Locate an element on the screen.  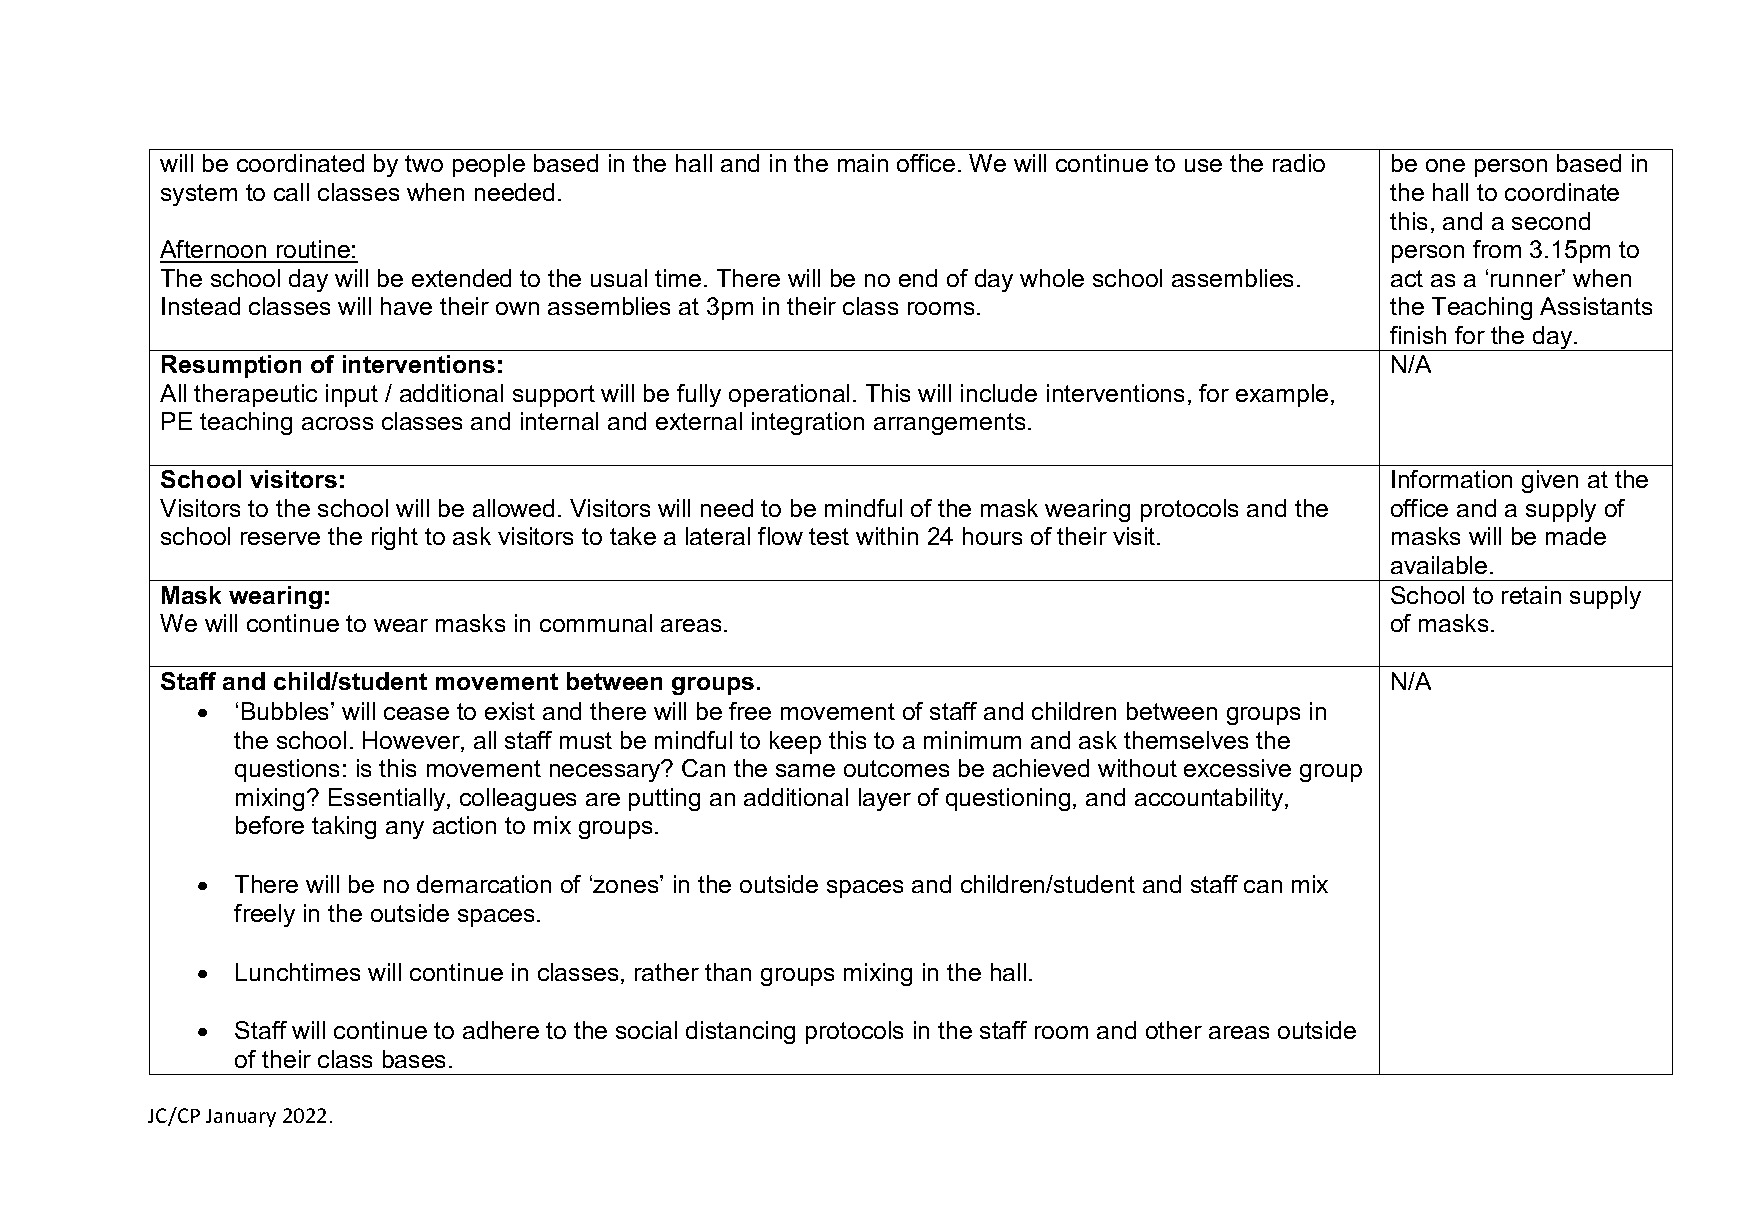
excessive is located at coordinates (1237, 768).
